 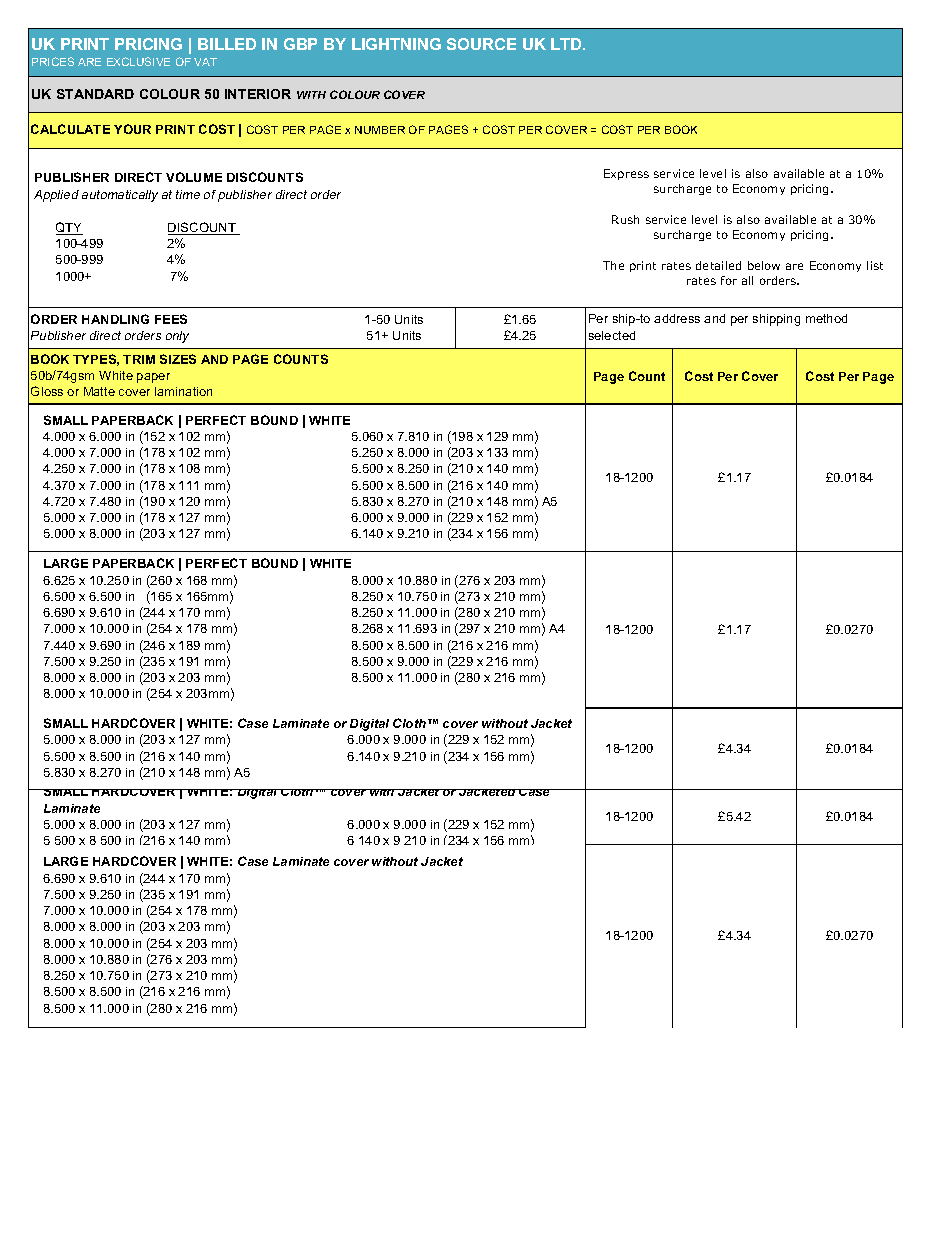 I want to click on for, so click(x=729, y=280).
